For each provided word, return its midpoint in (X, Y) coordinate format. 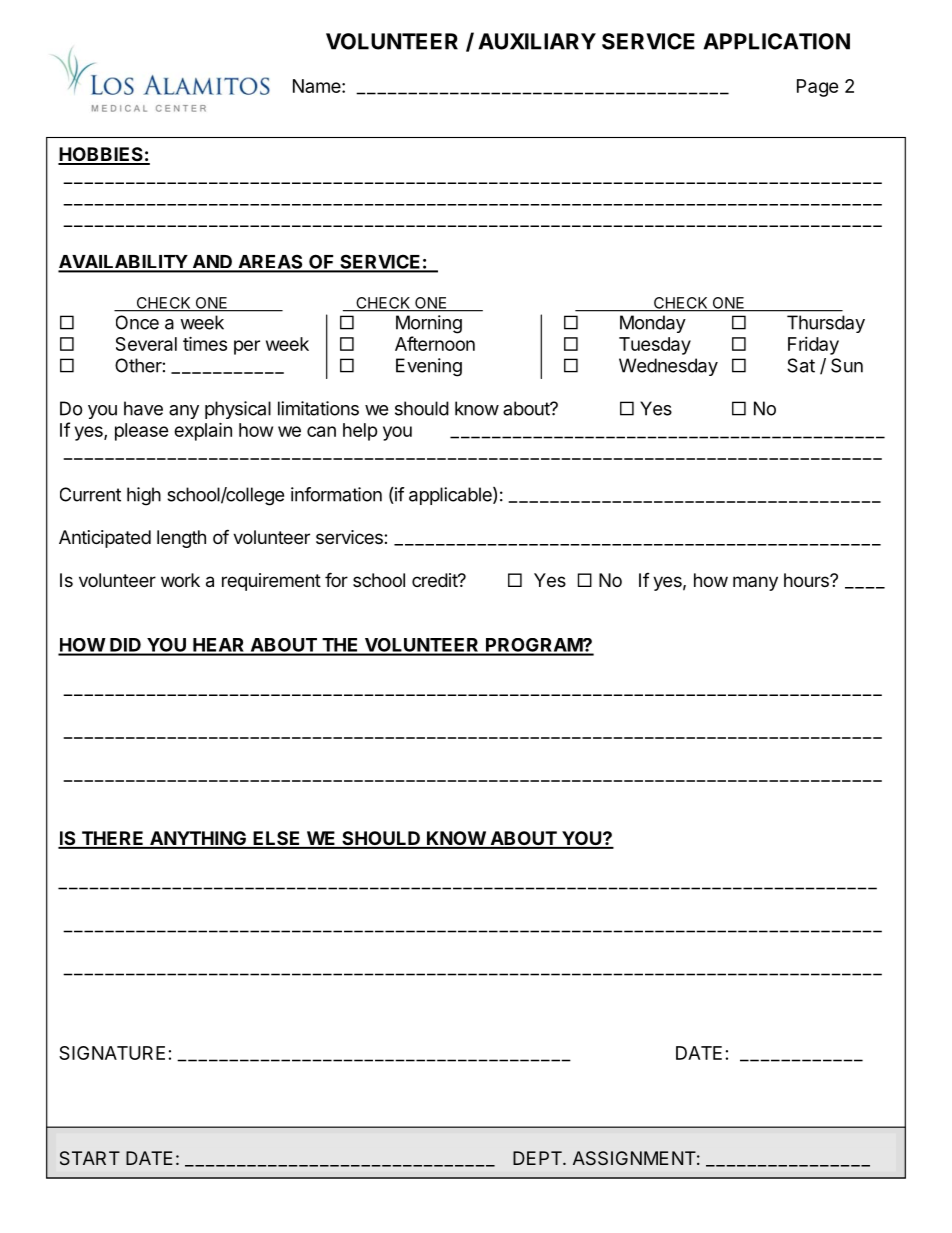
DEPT (538, 1158)
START (90, 1158)
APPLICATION (776, 41)
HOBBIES (101, 155)
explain (203, 431)
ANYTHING (198, 839)
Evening (429, 367)
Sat (801, 365)
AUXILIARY (537, 41)
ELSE (277, 839)
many (755, 583)
